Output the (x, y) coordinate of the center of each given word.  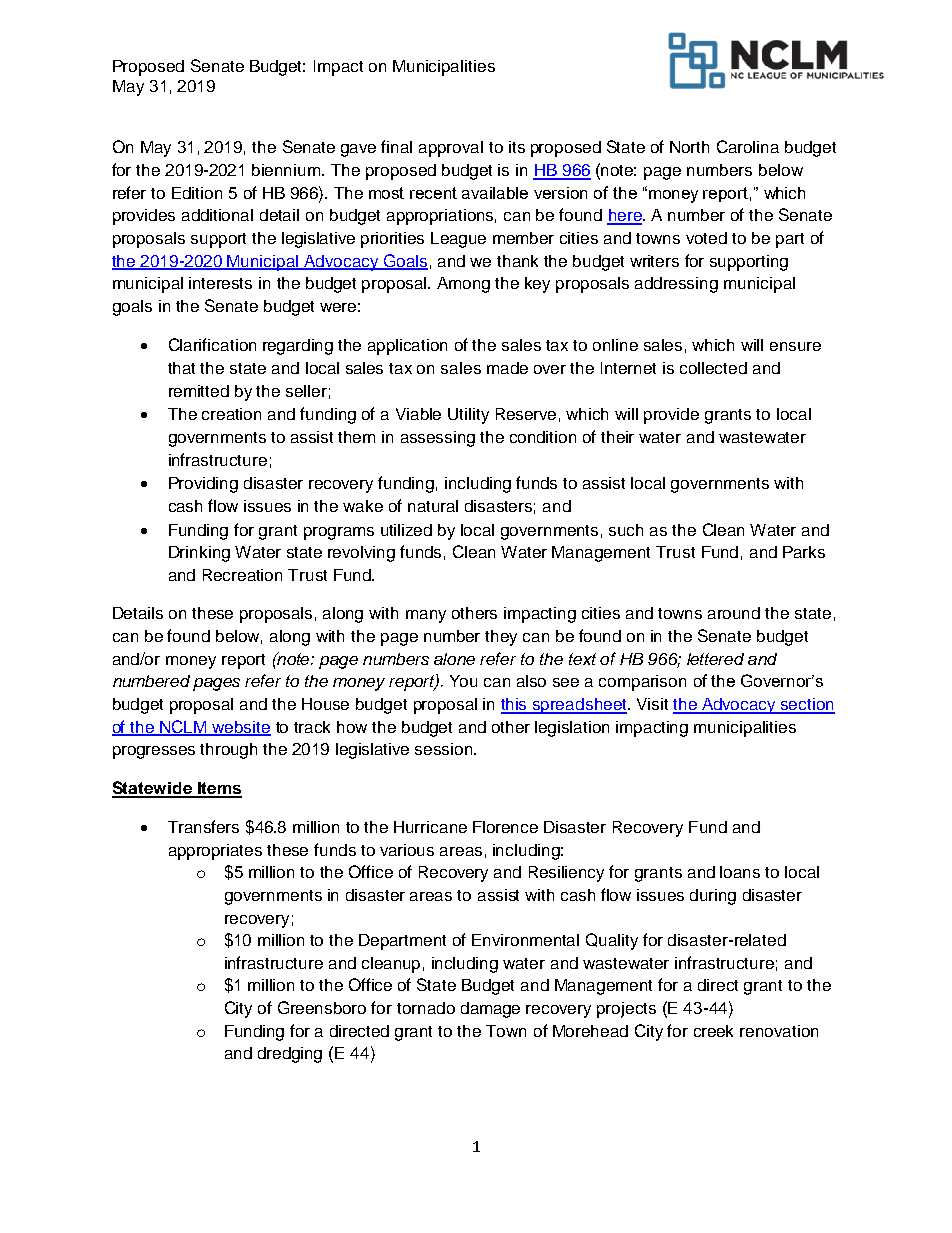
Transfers (203, 826)
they (501, 638)
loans (740, 872)
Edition (197, 193)
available (495, 193)
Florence (505, 827)
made (507, 368)
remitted (199, 391)
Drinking (199, 554)
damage (490, 1010)
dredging (290, 1055)
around (734, 613)
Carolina (748, 146)
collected (713, 368)
